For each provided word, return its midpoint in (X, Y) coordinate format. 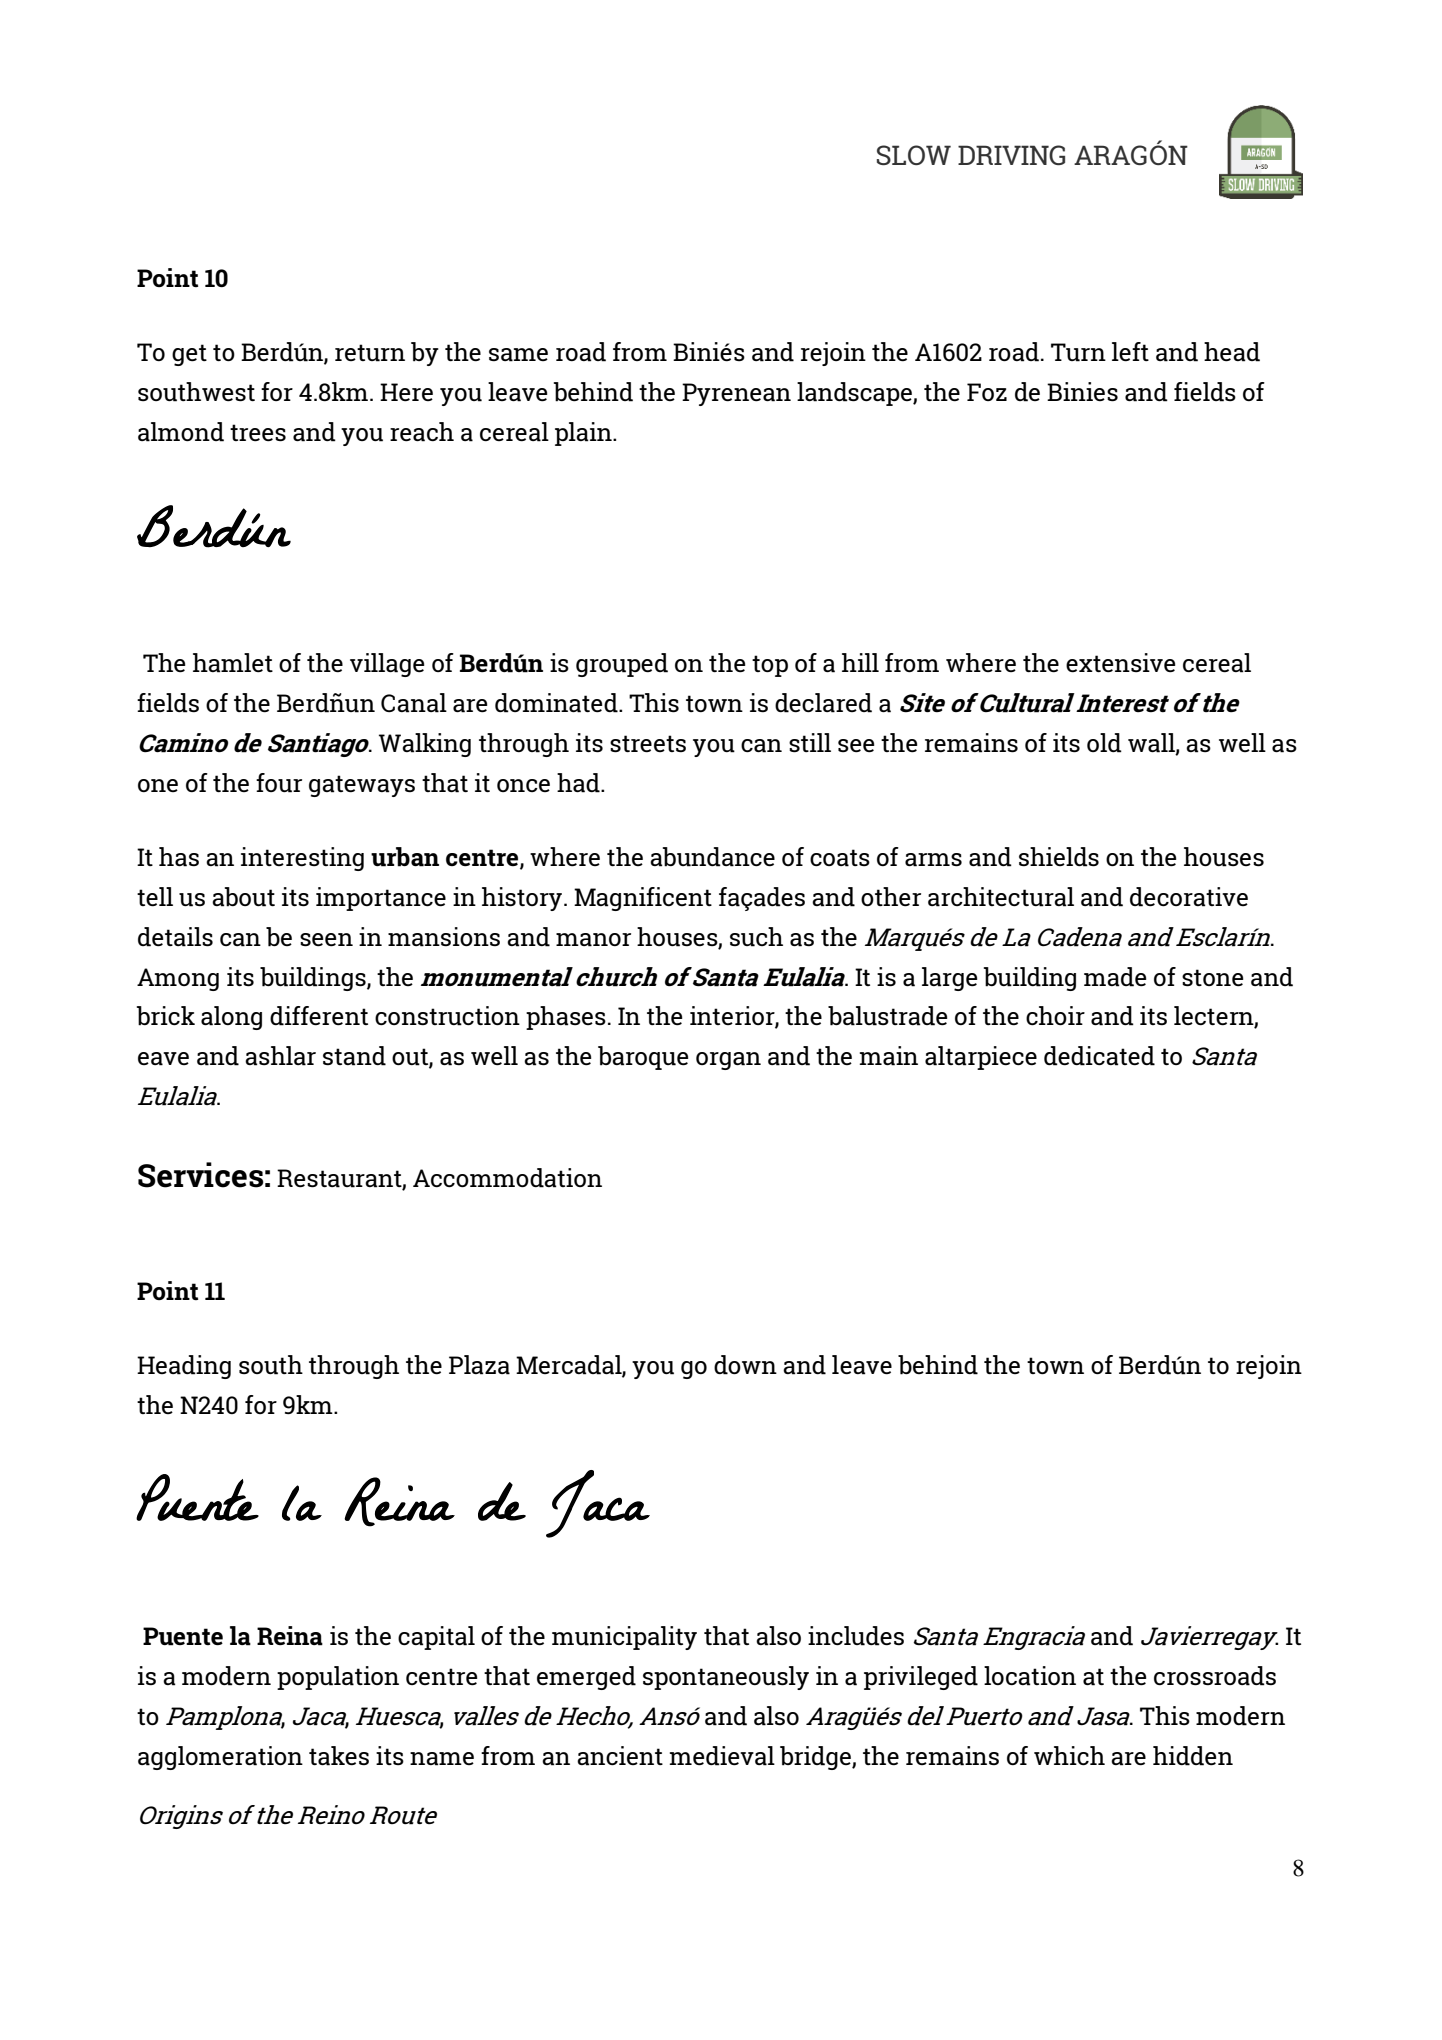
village (387, 665)
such (756, 937)
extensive (1120, 663)
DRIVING (1011, 155)
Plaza (479, 1365)
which (1069, 1755)
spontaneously (726, 1678)
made (1115, 977)
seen (326, 940)
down (745, 1365)
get (189, 355)
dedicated (1099, 1056)
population (338, 1678)
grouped (622, 665)
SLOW (914, 155)
